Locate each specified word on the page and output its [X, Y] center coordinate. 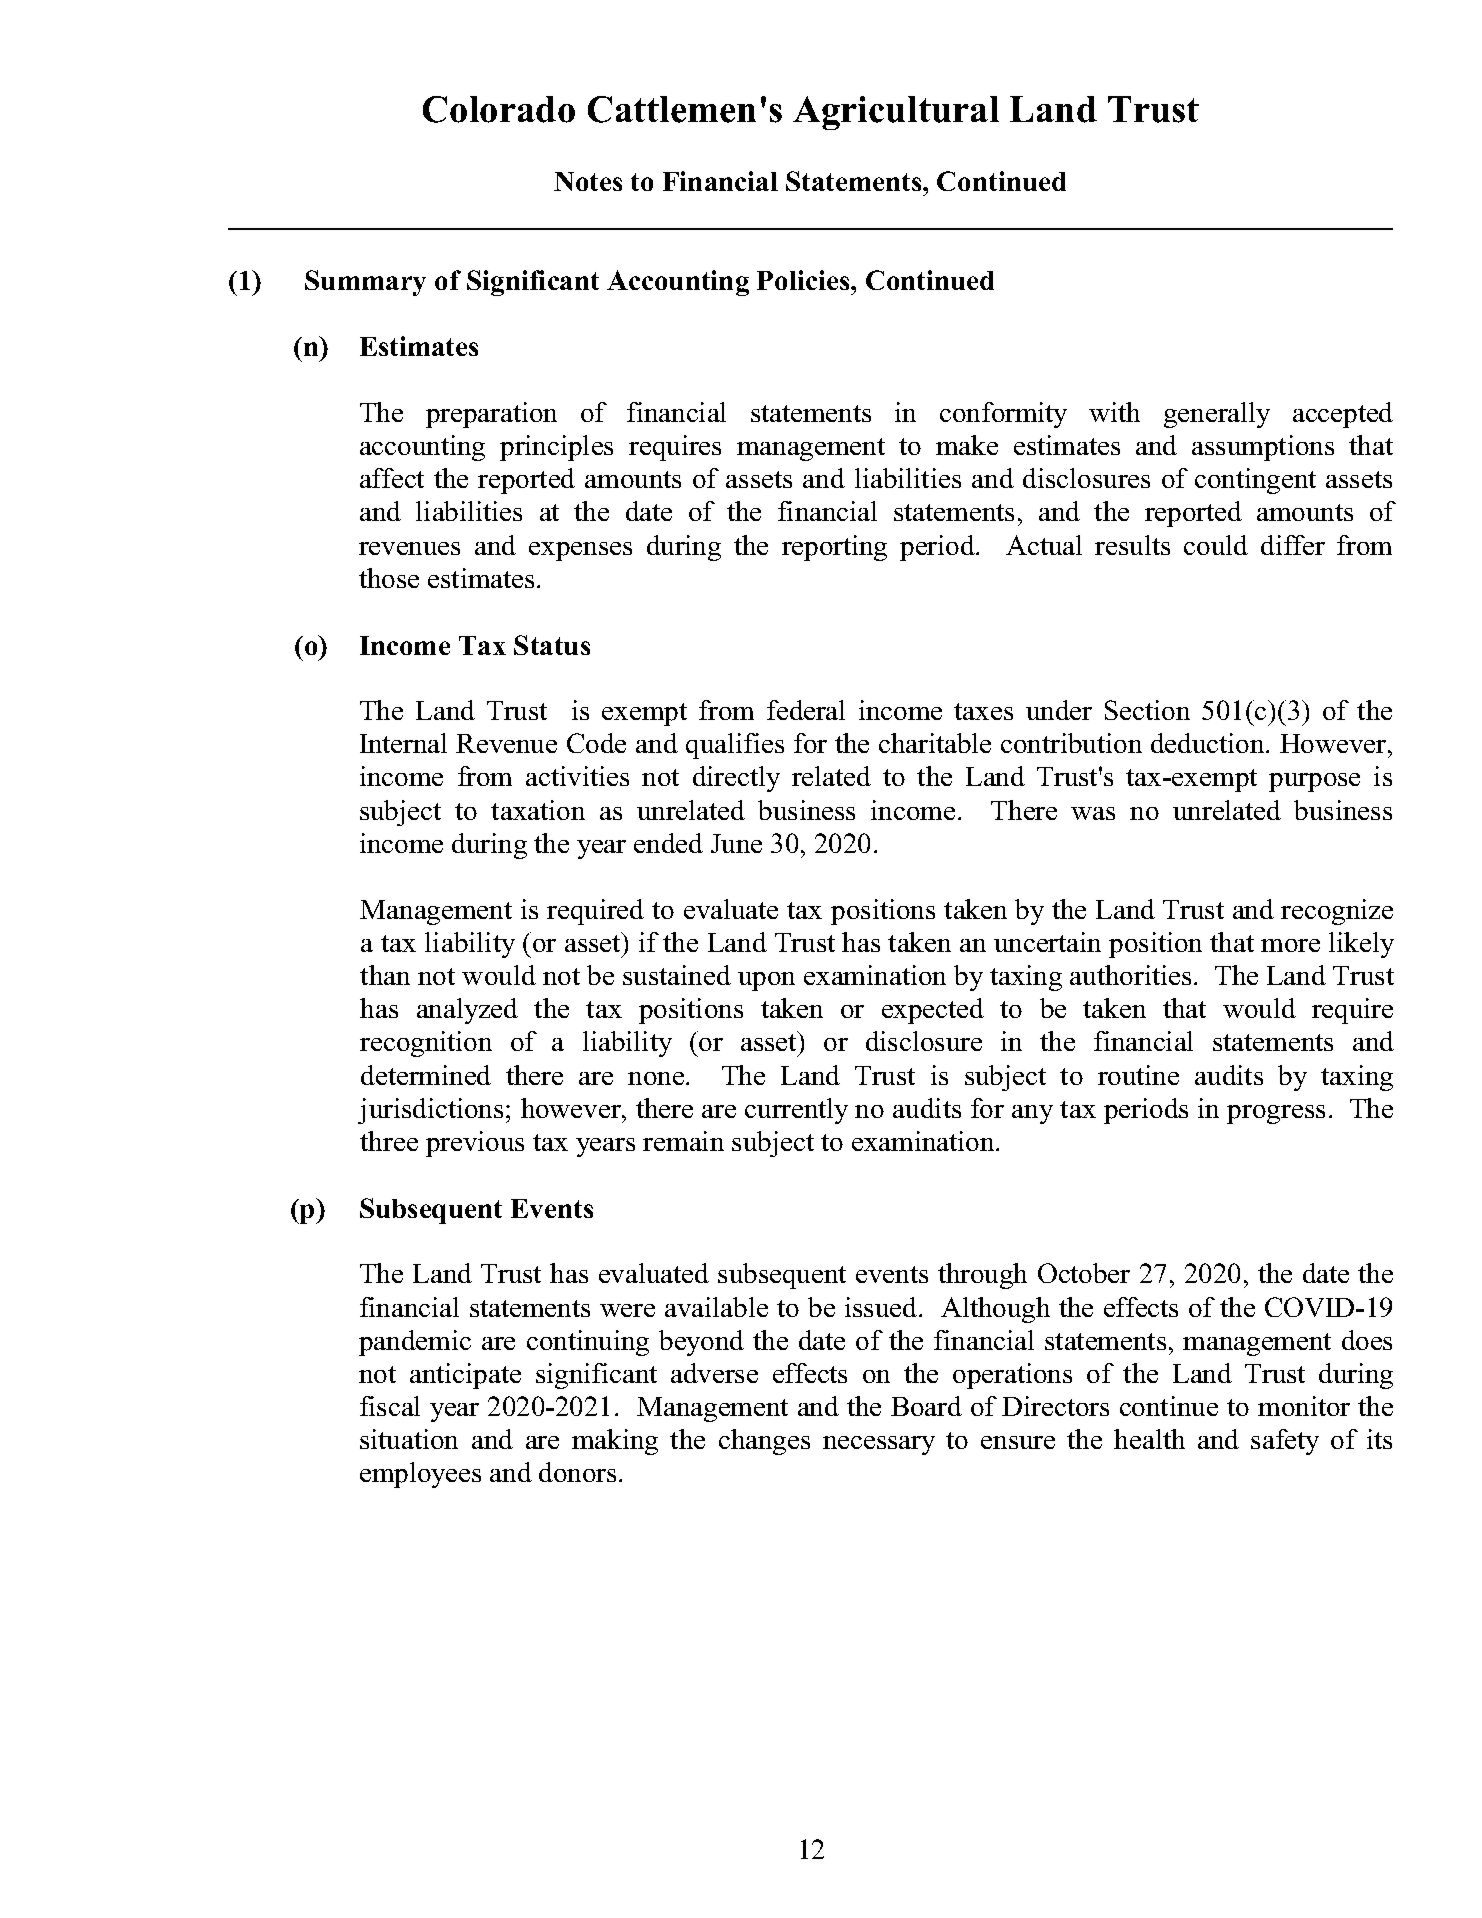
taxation [538, 810]
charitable [935, 743]
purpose [1314, 782]
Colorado [499, 109]
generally [1217, 415]
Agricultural [896, 113]
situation [409, 1439]
